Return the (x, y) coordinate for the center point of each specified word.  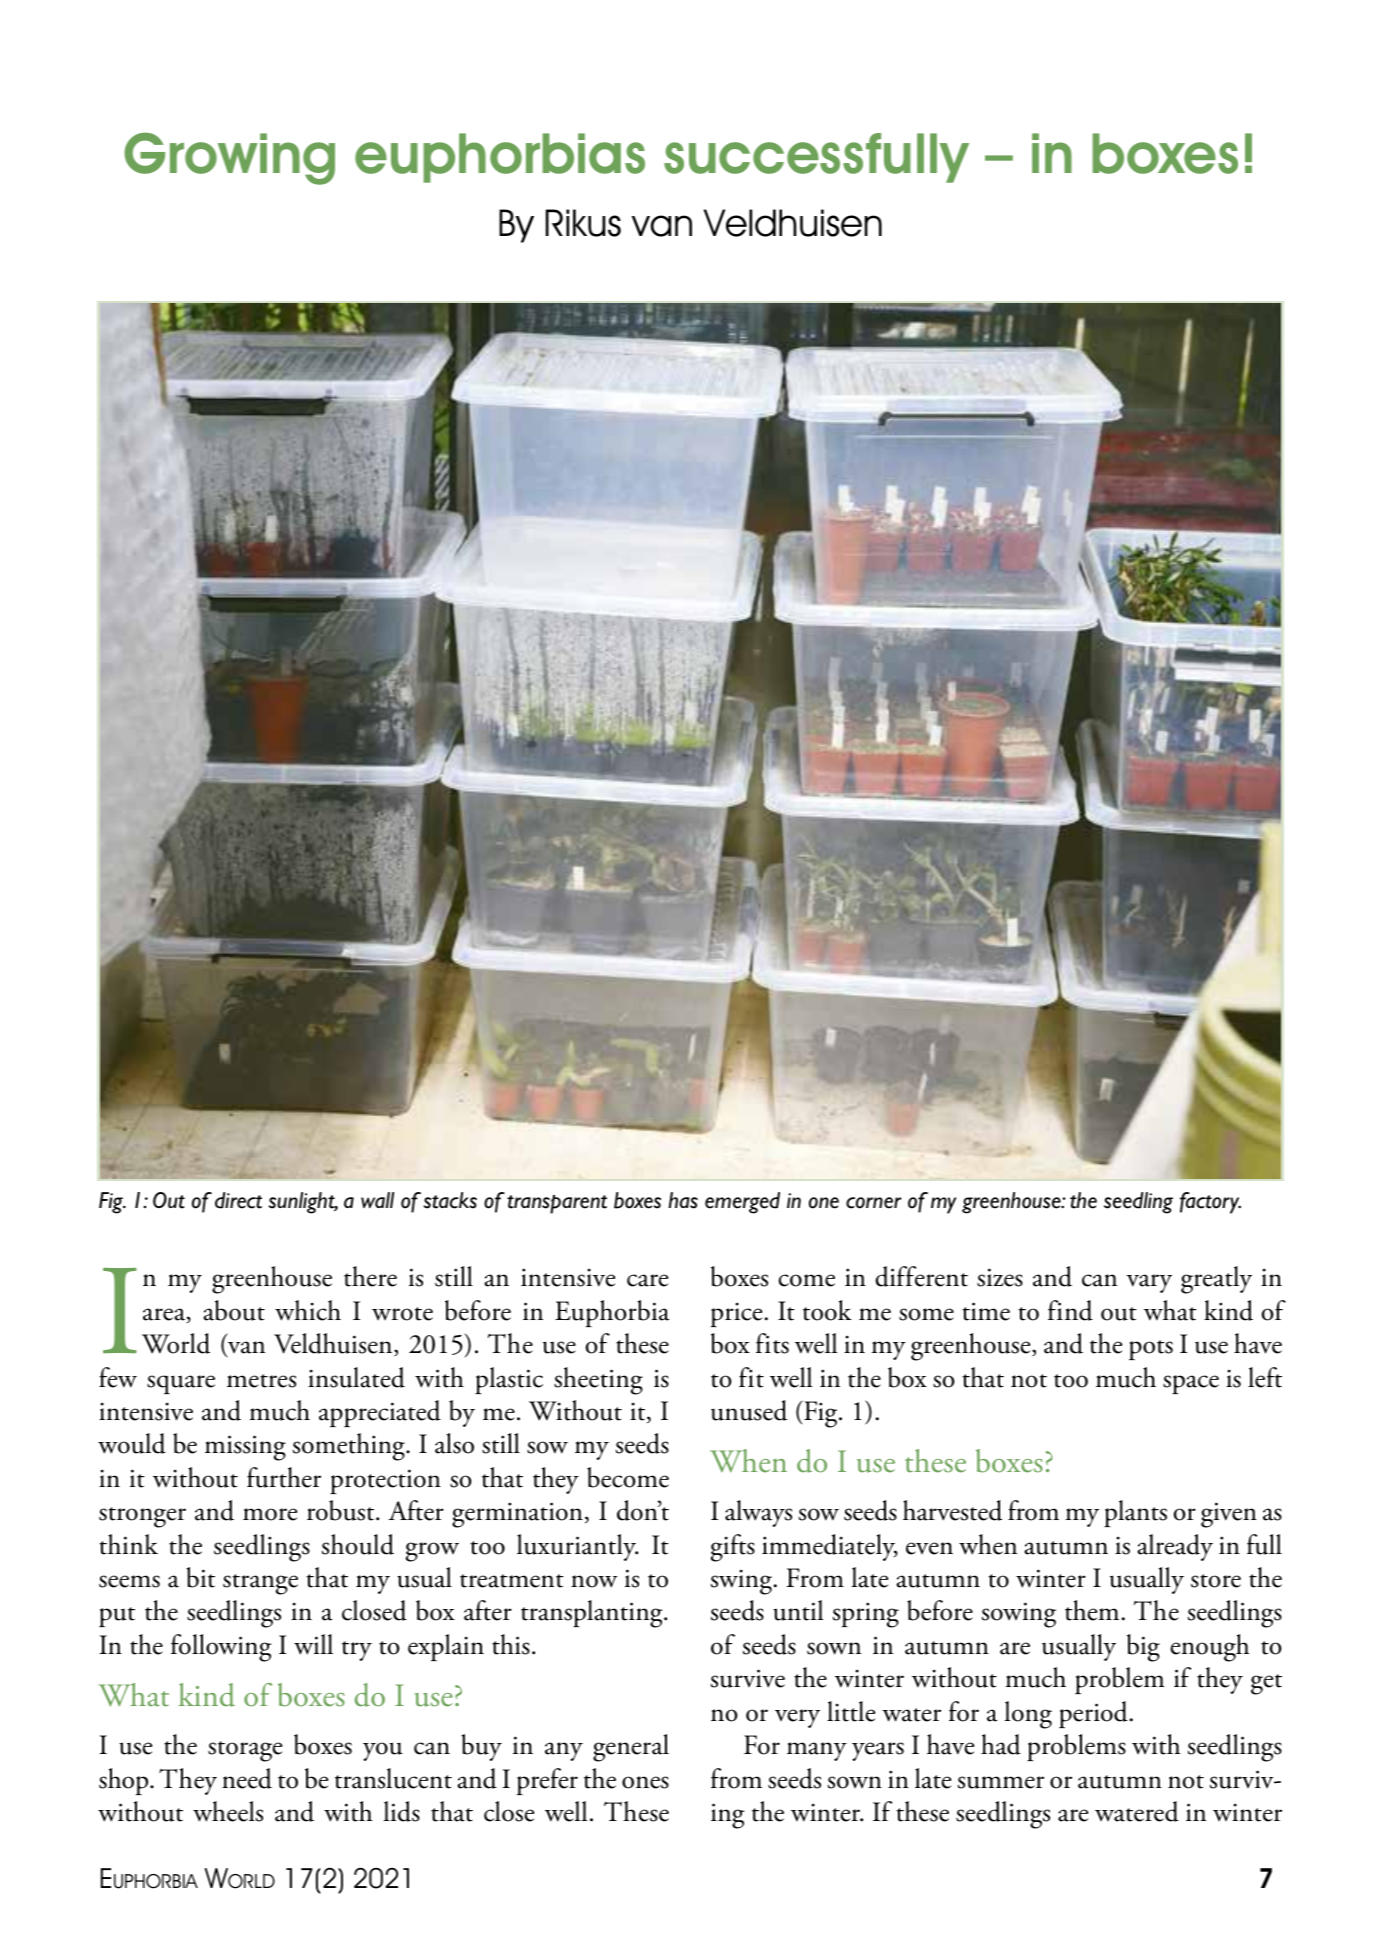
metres (261, 1381)
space (1191, 1384)
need (247, 1778)
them (1092, 1610)
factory (1210, 1203)
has (683, 1200)
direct (238, 1200)
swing (743, 1582)
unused (749, 1410)
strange (260, 1584)
